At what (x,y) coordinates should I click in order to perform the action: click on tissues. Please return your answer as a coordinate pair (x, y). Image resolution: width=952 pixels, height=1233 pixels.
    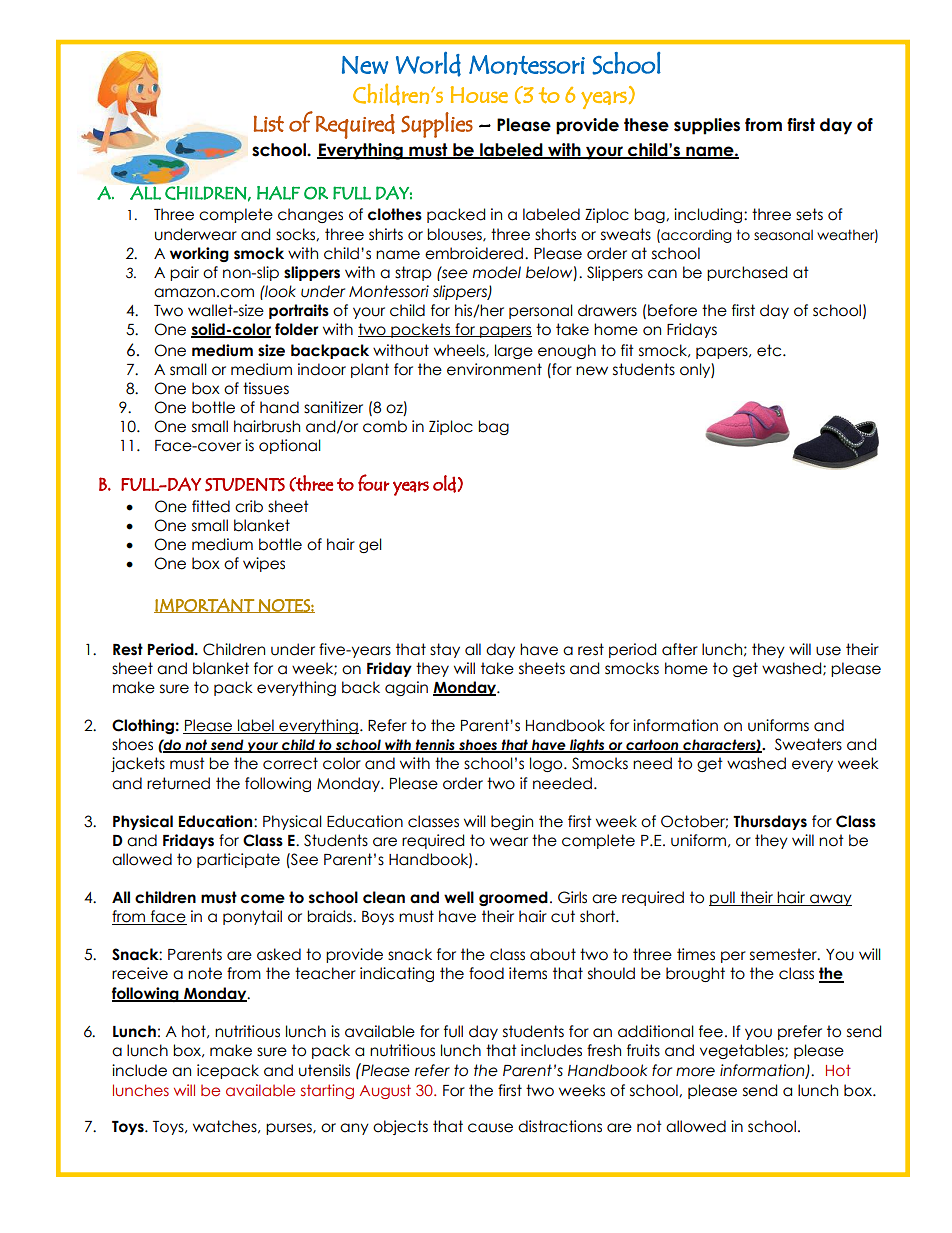
    Looking at the image, I should click on (266, 388).
